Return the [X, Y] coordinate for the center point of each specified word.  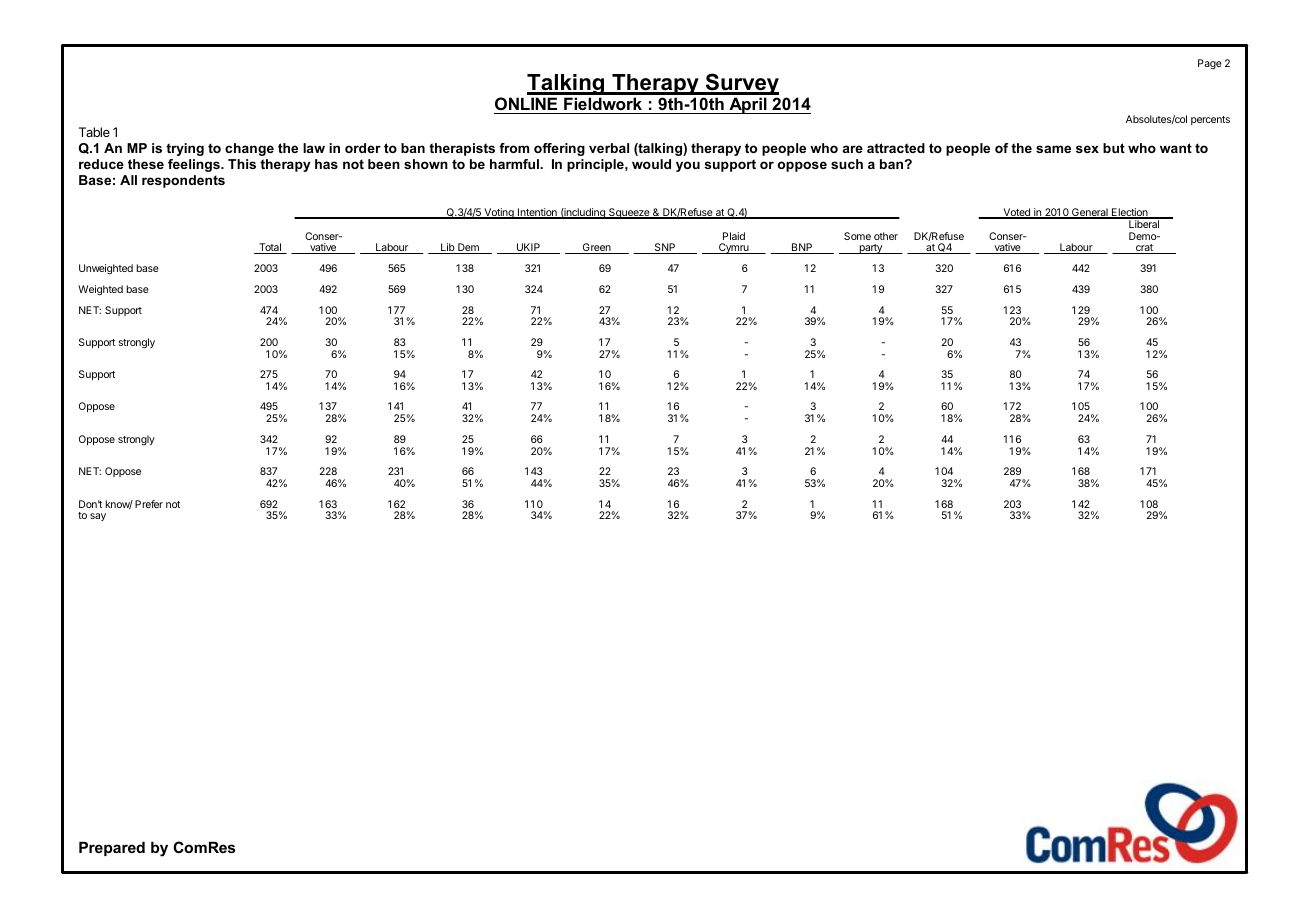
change [249, 149]
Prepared [112, 848]
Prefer [149, 504]
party [871, 249]
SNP [665, 248]
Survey [741, 84]
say [98, 517]
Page [1210, 64]
